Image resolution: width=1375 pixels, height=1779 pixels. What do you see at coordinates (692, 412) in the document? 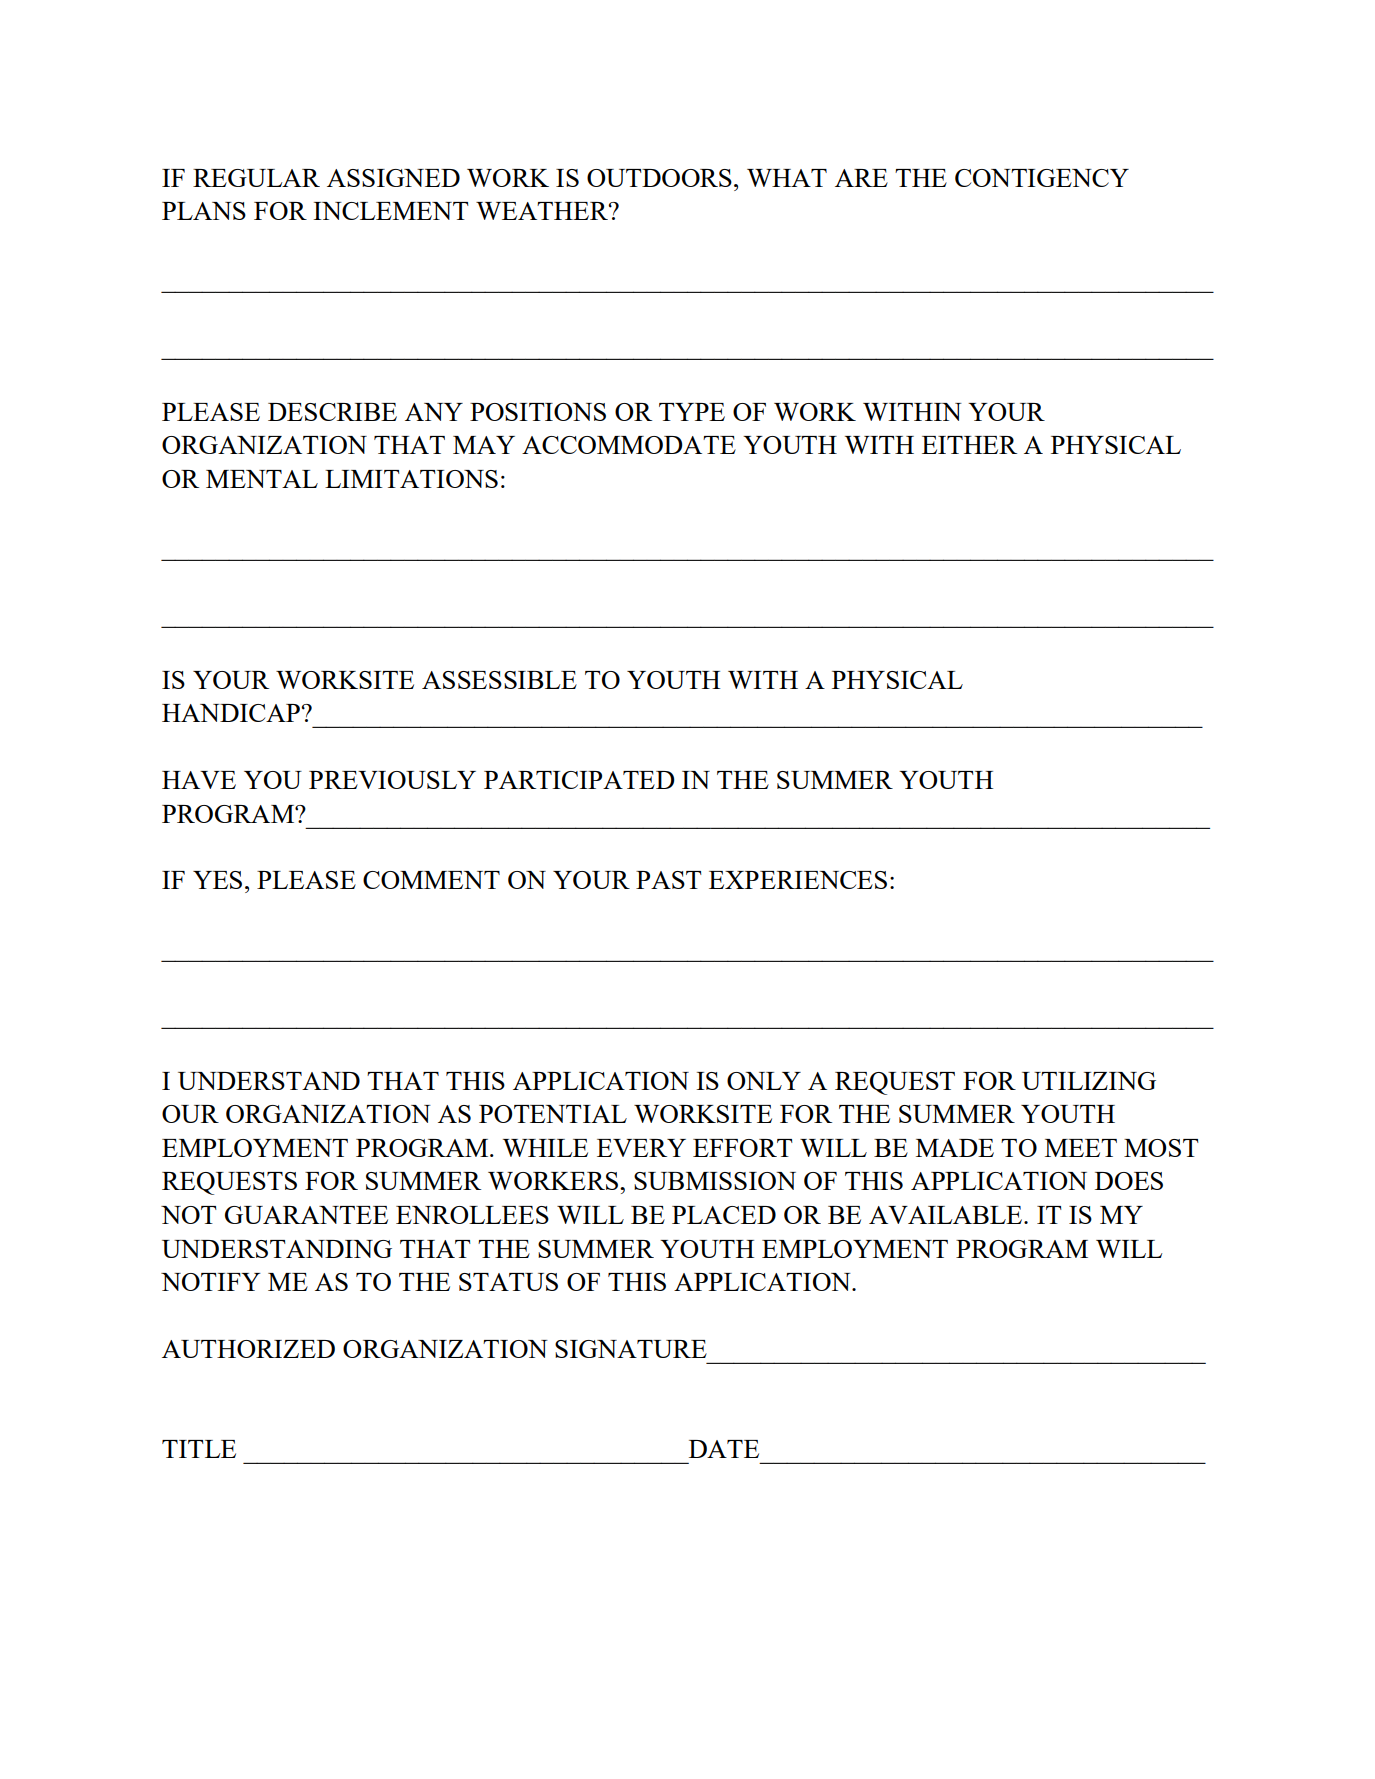
I see `TYPE` at bounding box center [692, 412].
